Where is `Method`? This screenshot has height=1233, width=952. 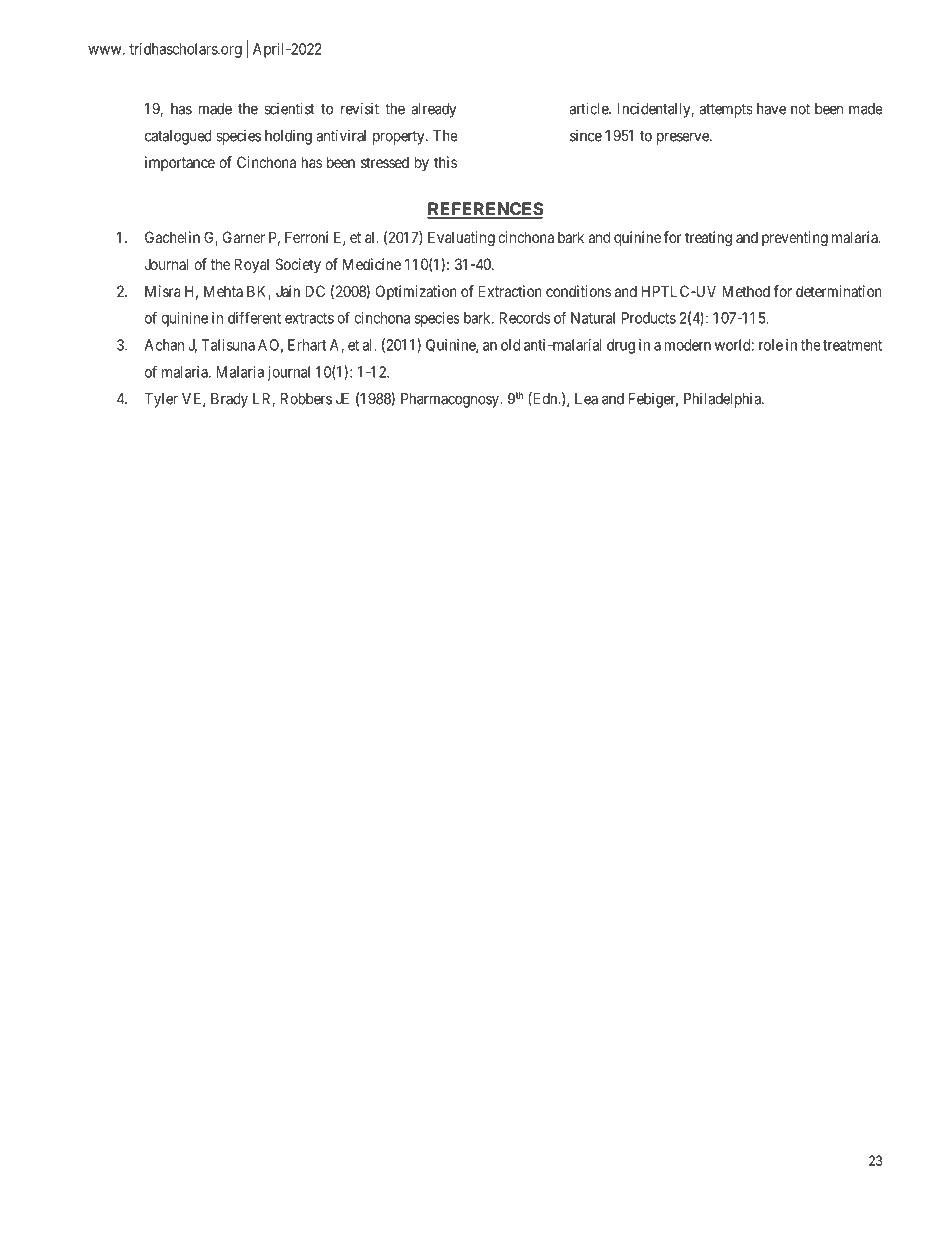 Method is located at coordinates (746, 291).
